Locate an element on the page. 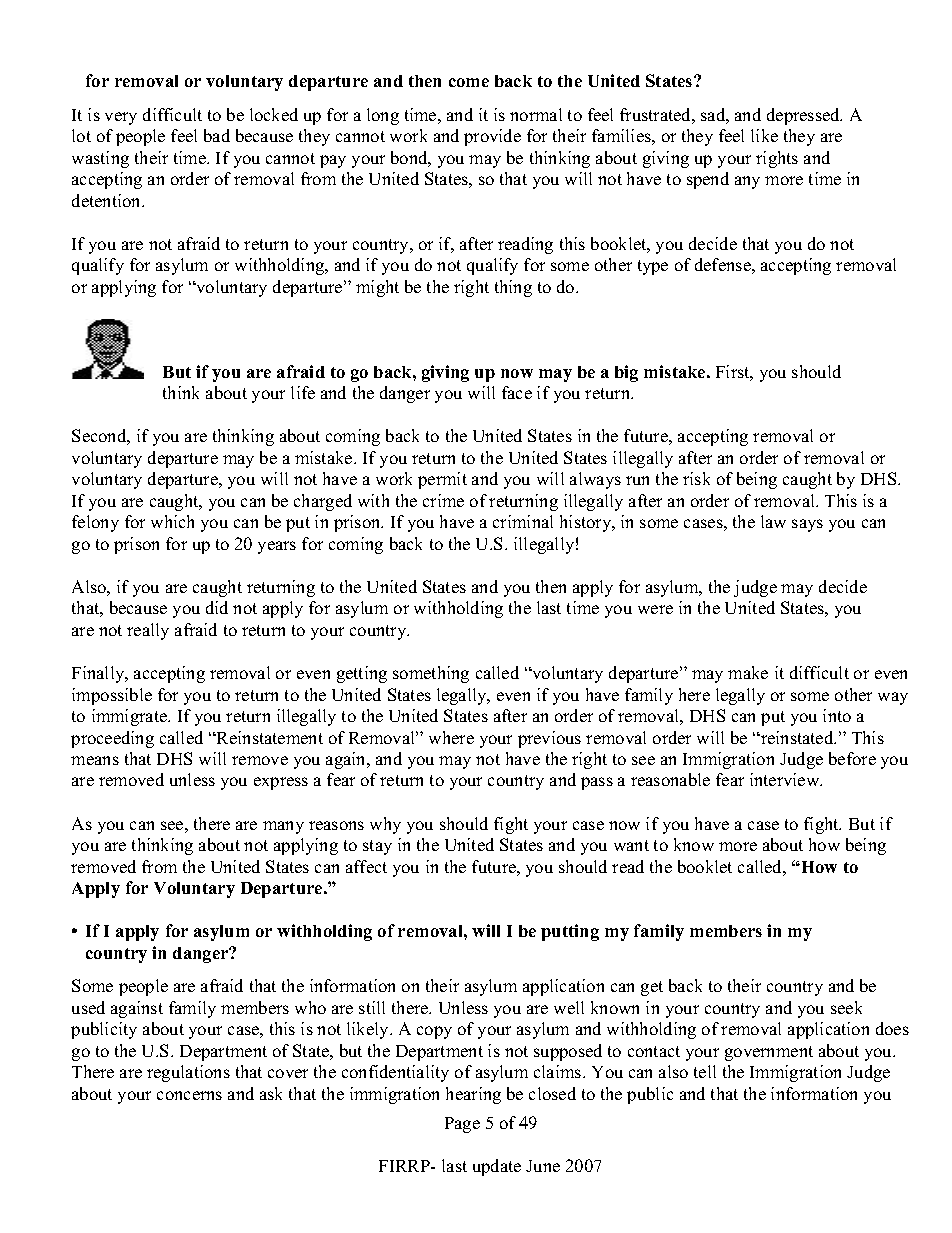  law is located at coordinates (773, 521).
